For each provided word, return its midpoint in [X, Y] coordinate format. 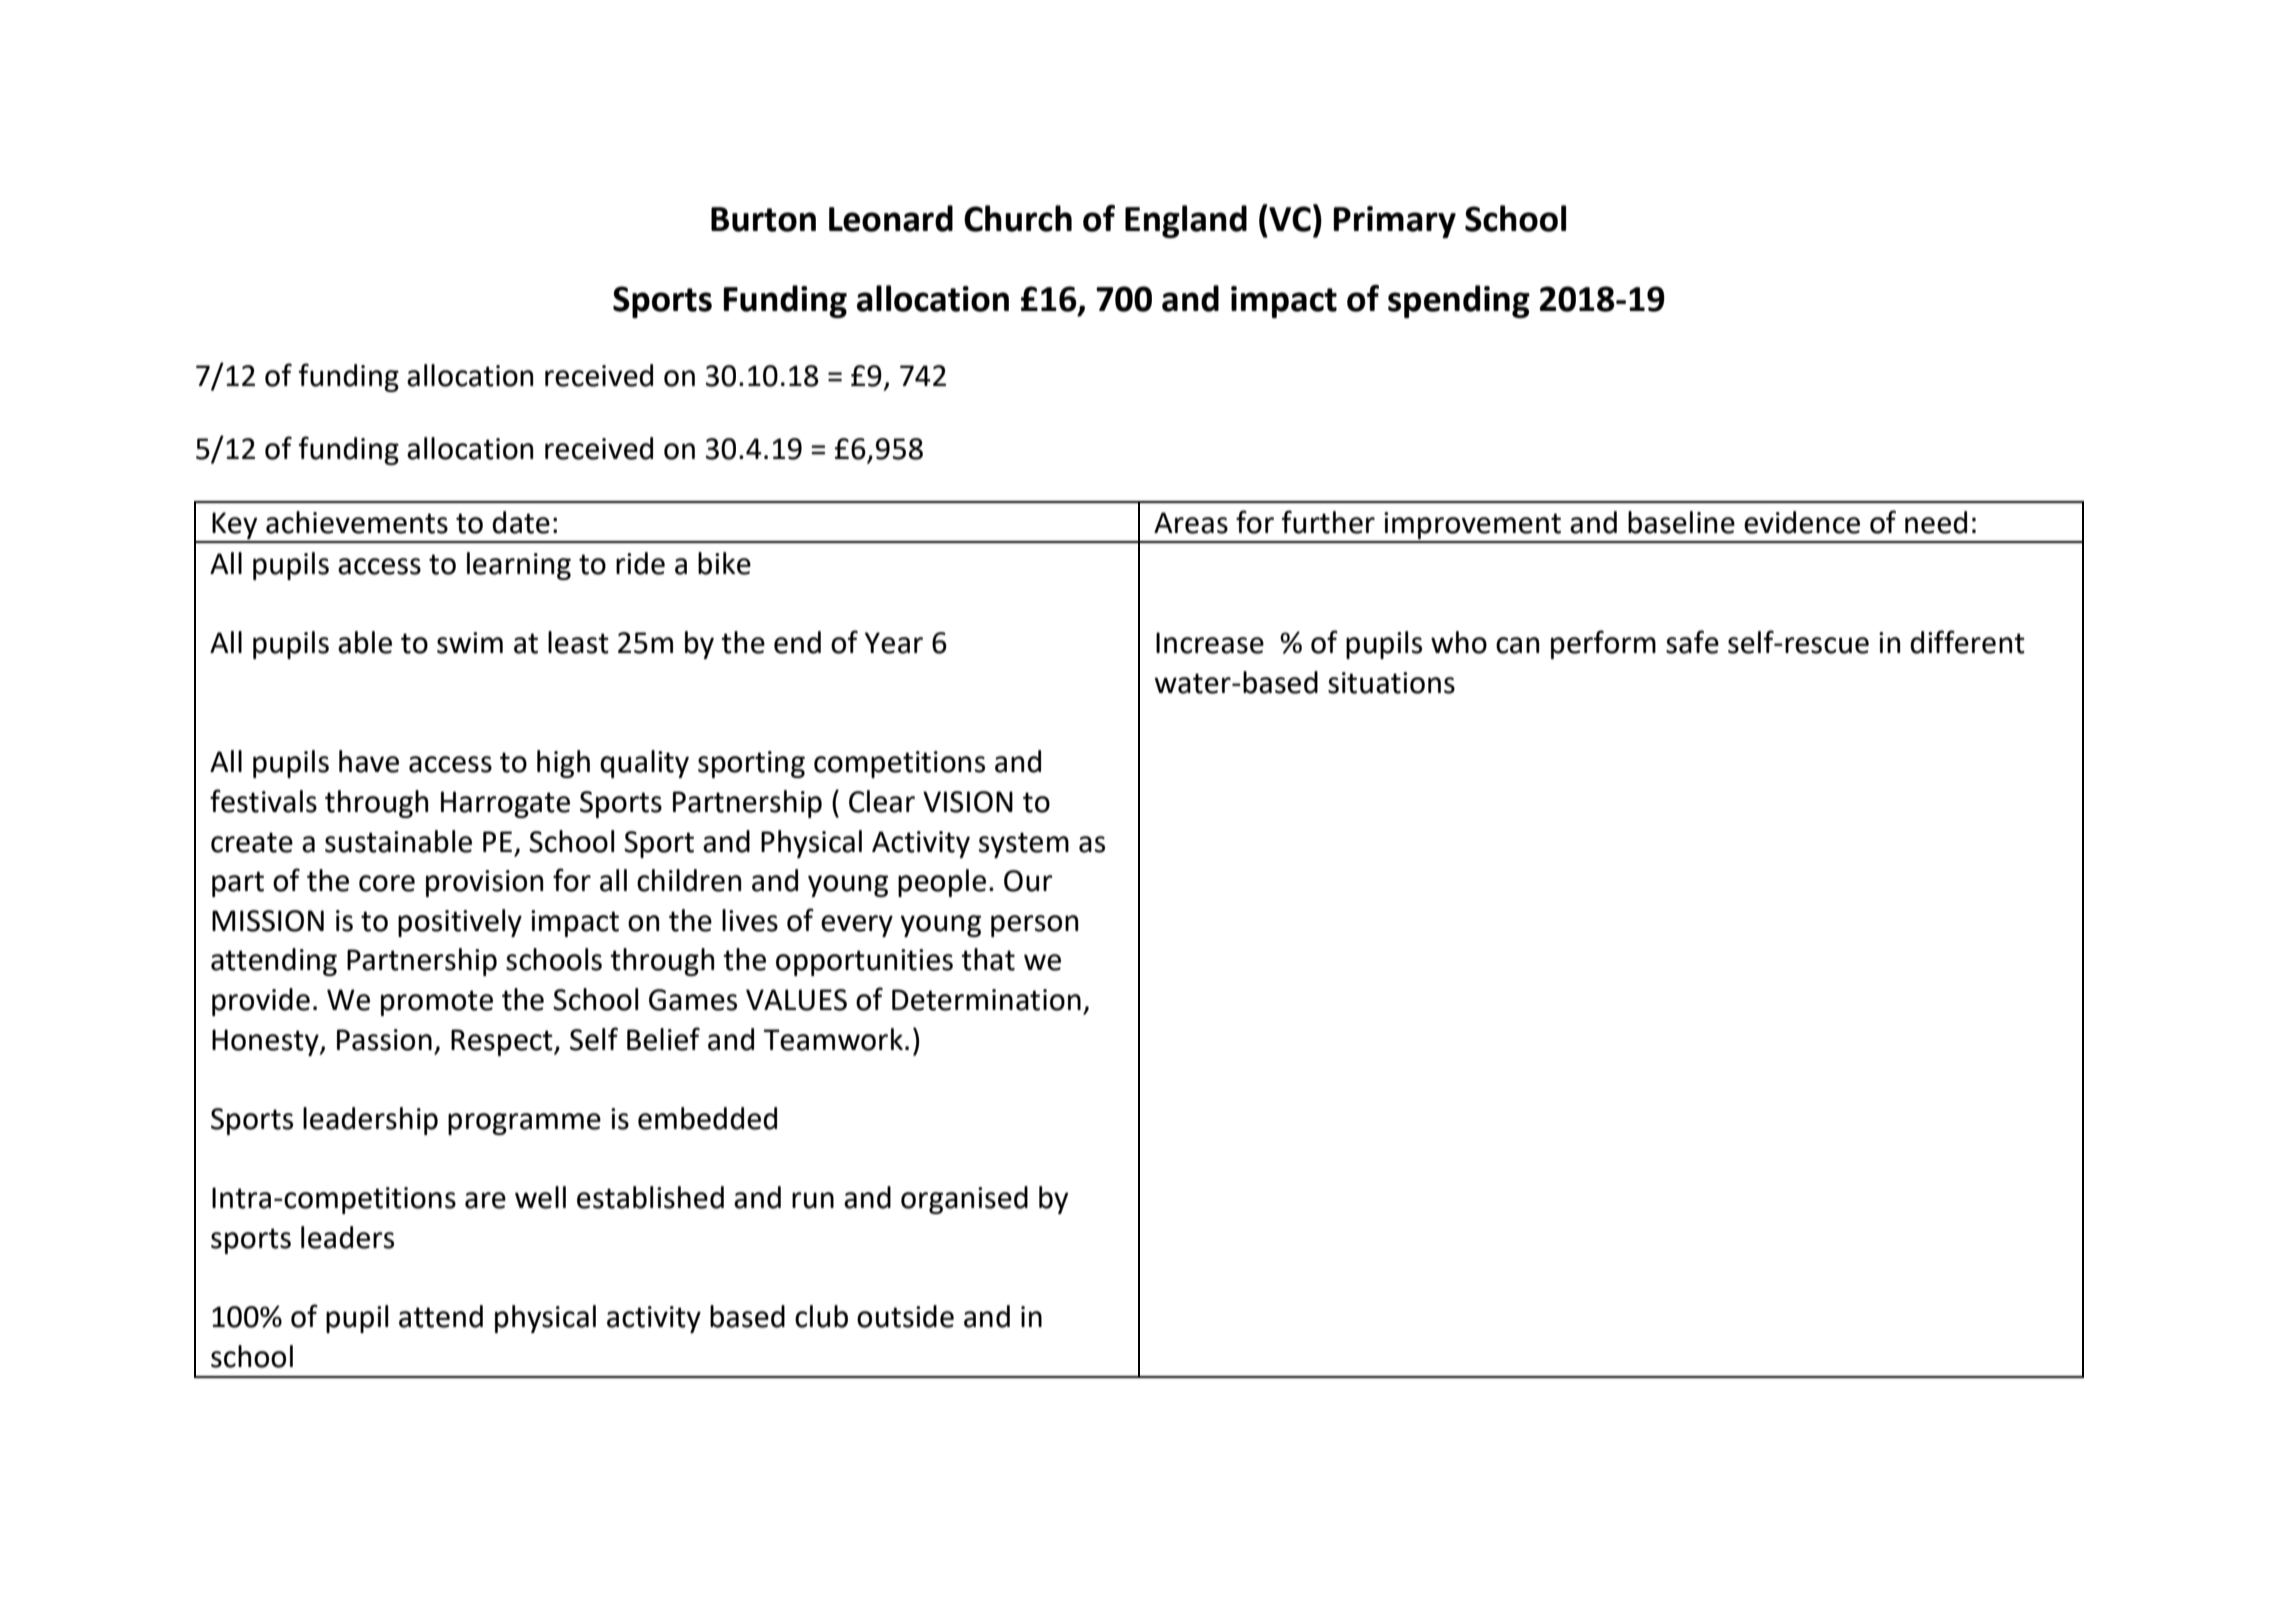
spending [1459, 301]
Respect [503, 1042]
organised [964, 1200]
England [1186, 221]
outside [905, 1316]
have [369, 761]
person [1034, 926]
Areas [1191, 523]
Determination [986, 1000]
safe [1692, 642]
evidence [1802, 522]
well [540, 1197]
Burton [763, 219]
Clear [882, 801]
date [521, 522]
